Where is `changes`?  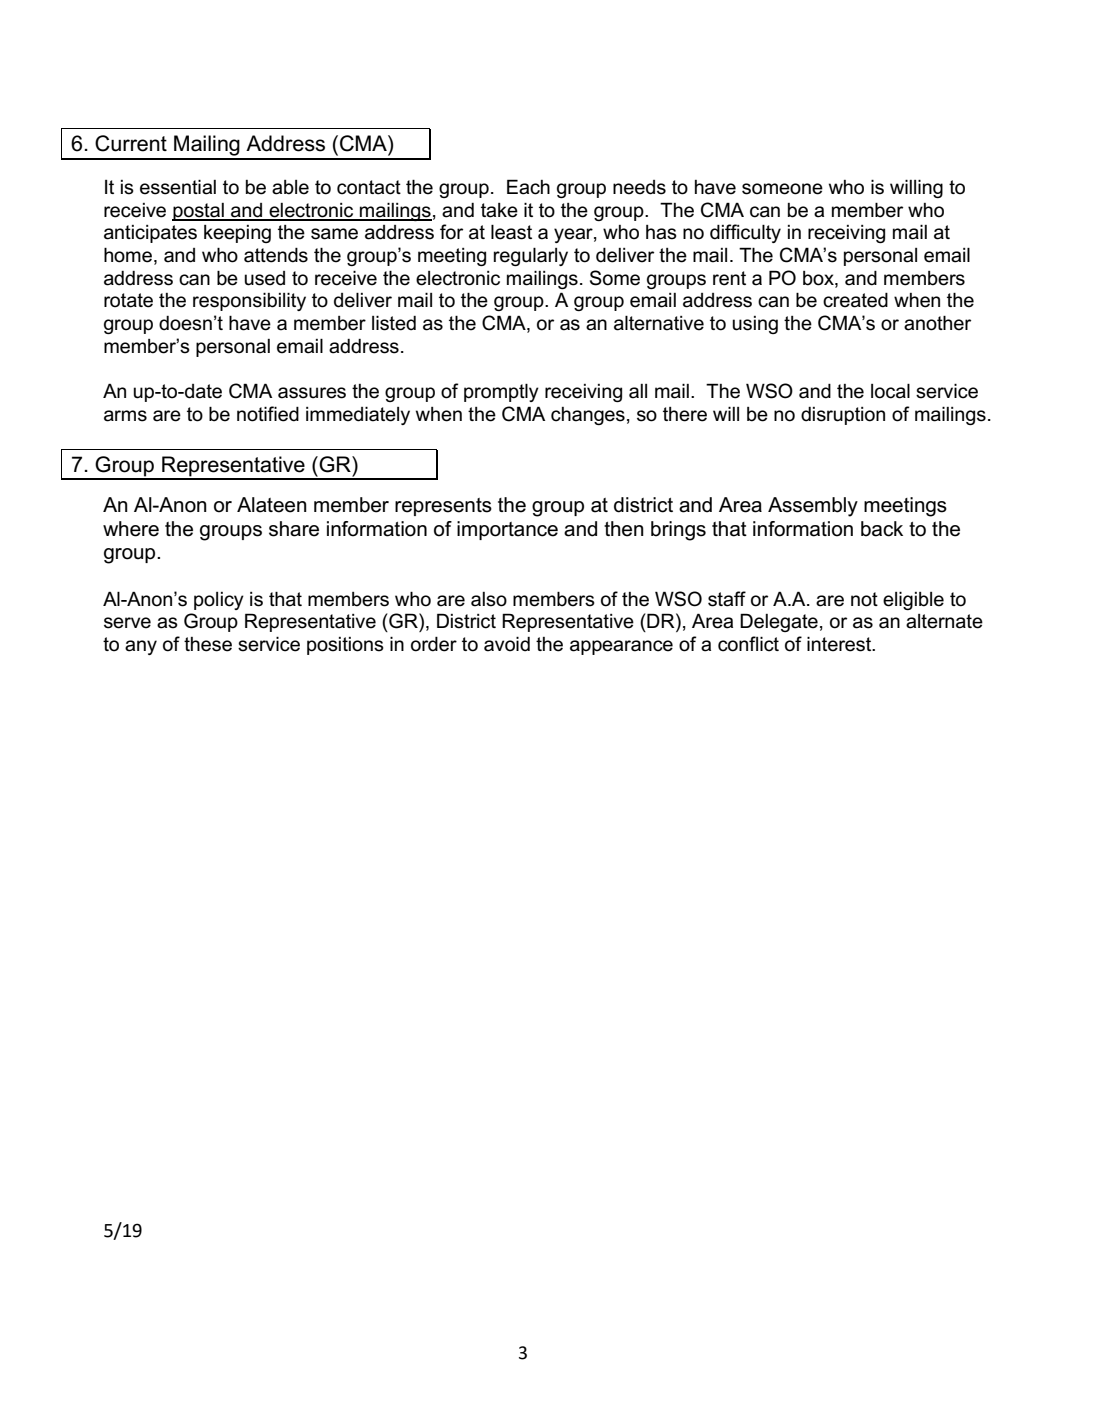
changes is located at coordinates (588, 416).
